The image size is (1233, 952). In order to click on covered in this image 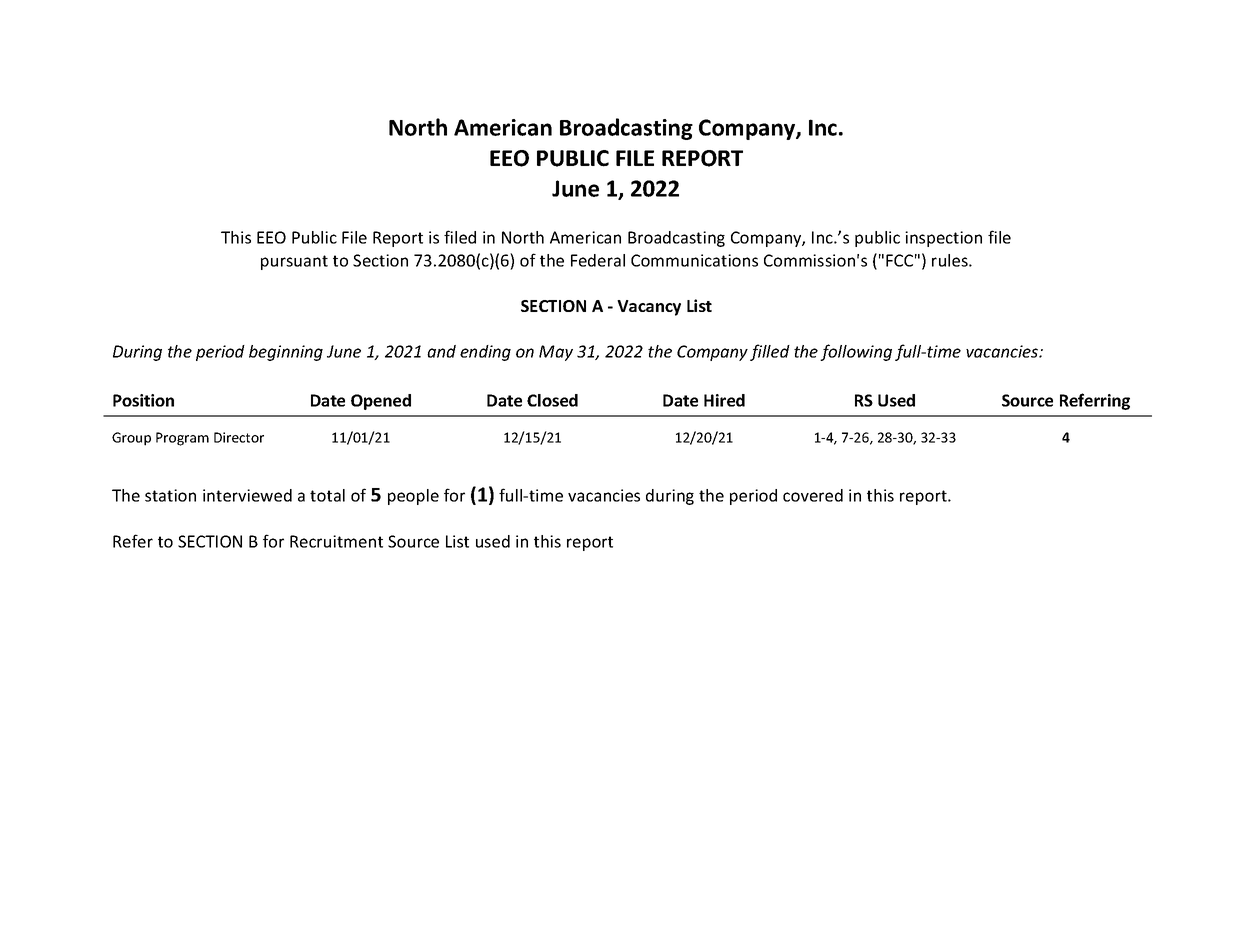, I will do `click(813, 495)`.
